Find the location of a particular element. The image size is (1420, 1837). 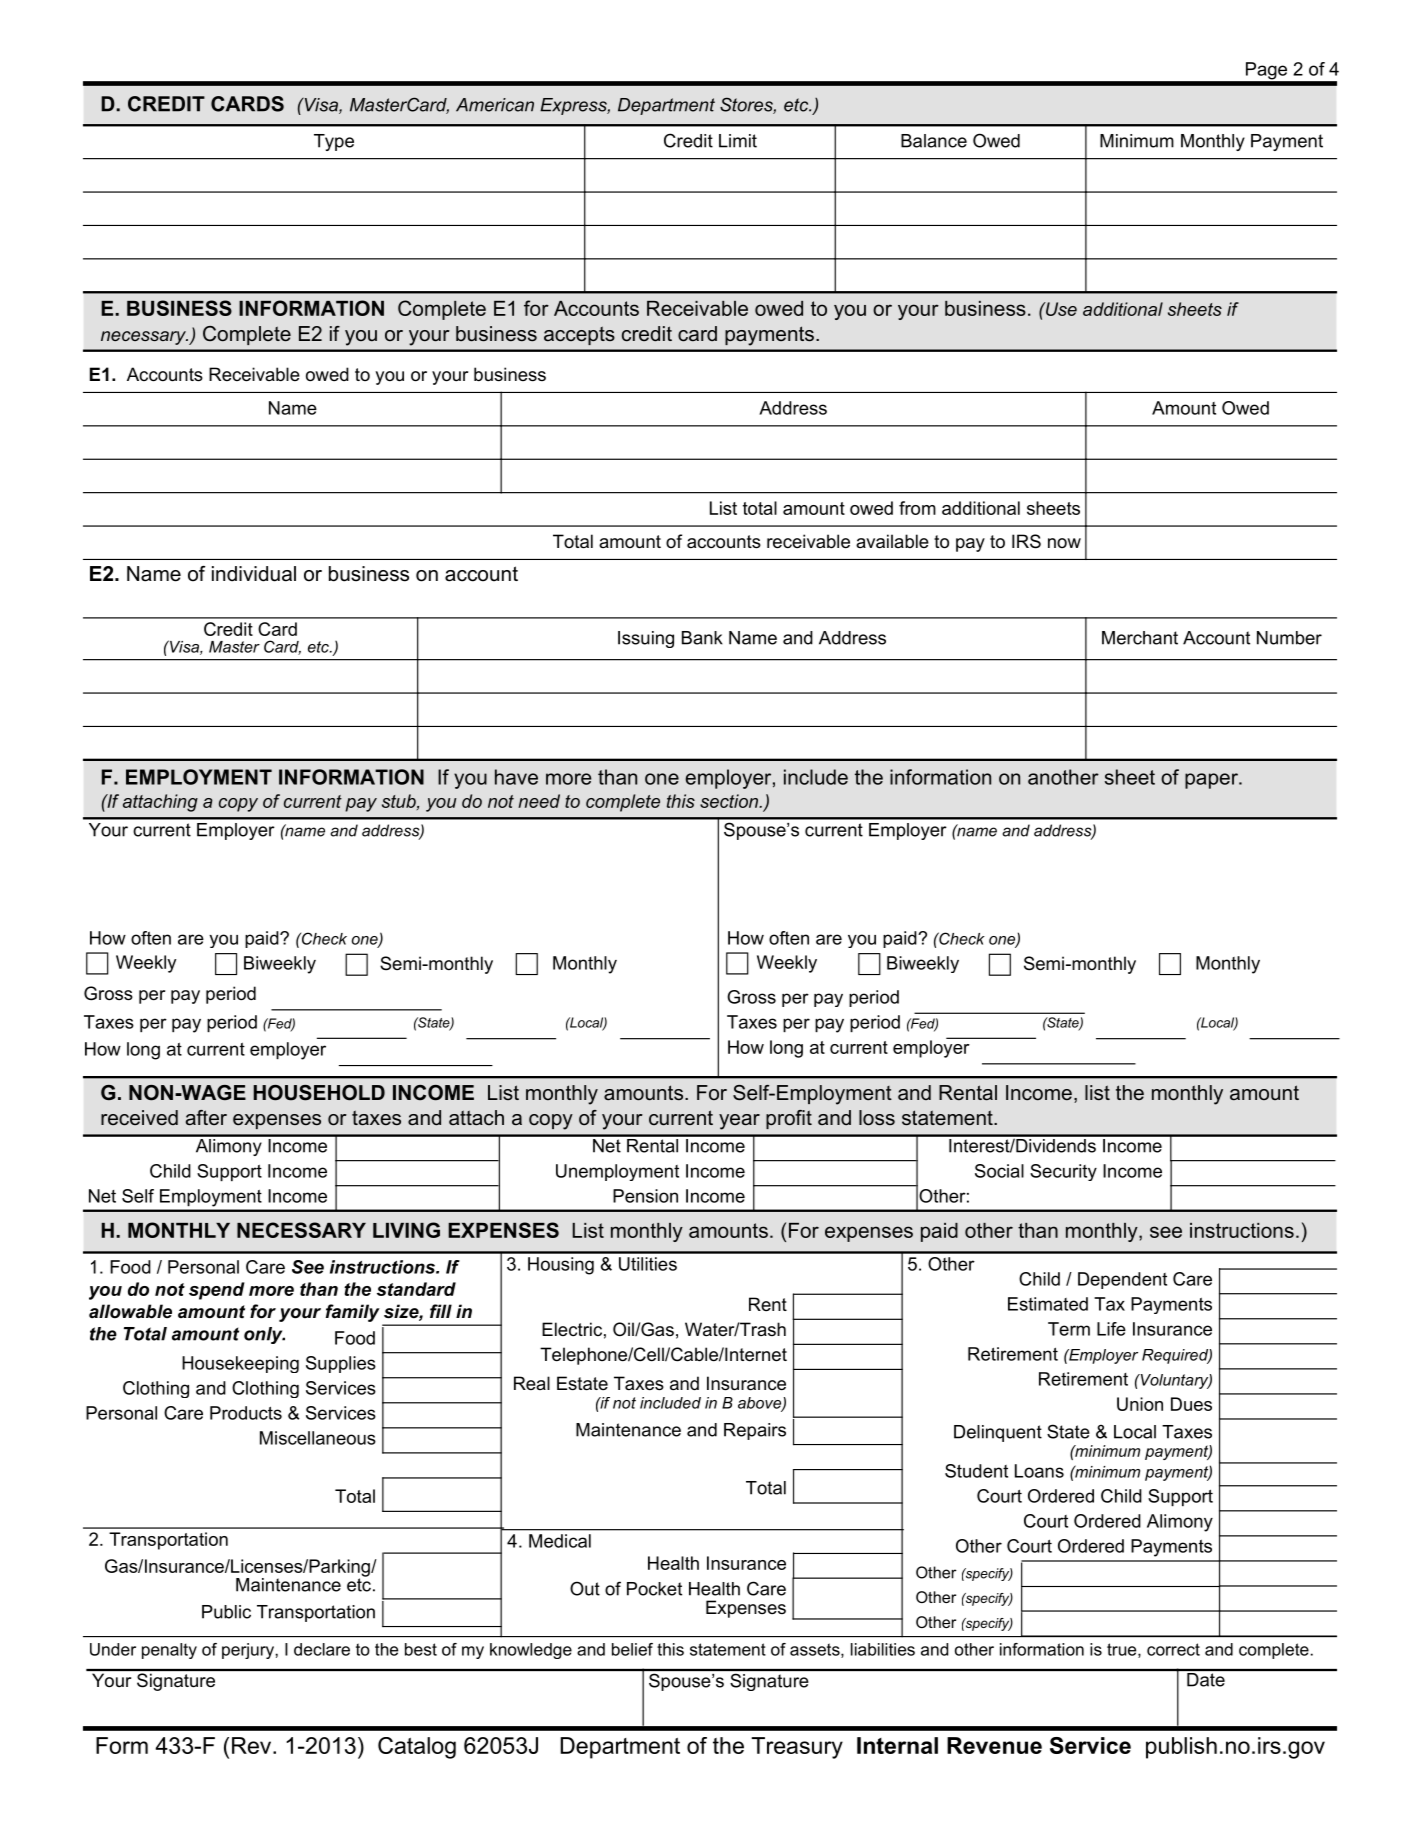

Type is located at coordinates (334, 142).
